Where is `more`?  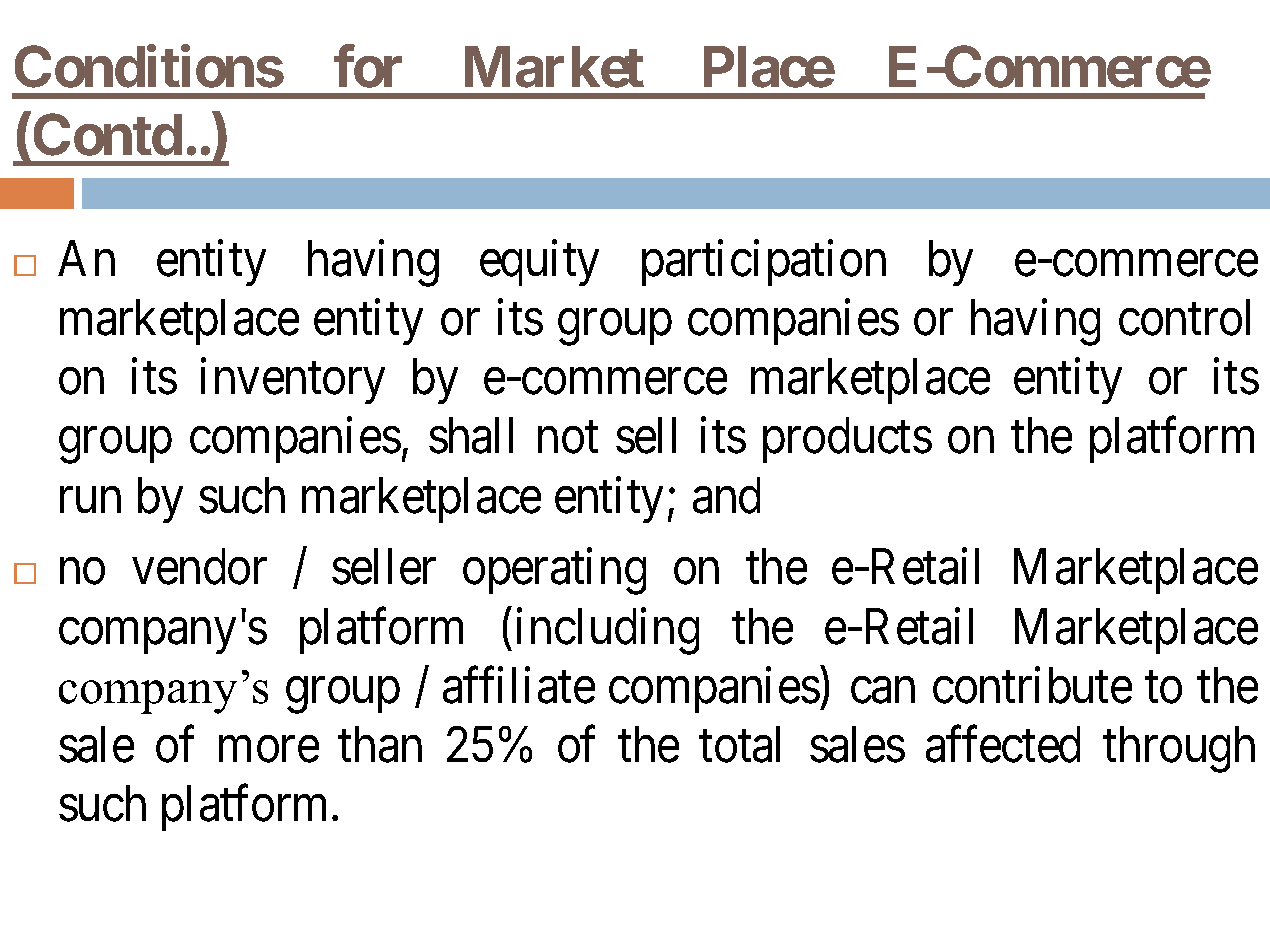 more is located at coordinates (269, 750).
